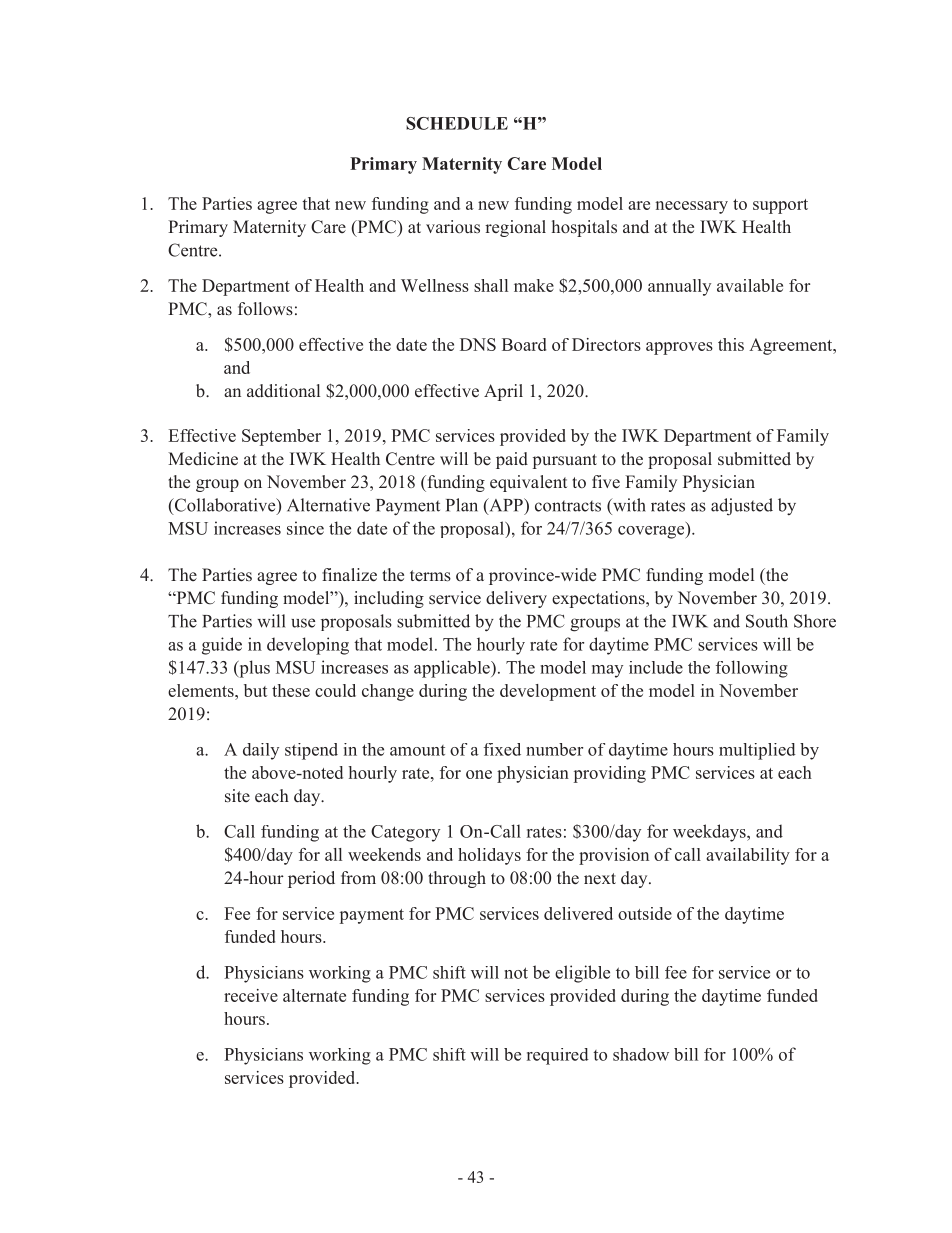 The image size is (952, 1233). What do you see at coordinates (780, 206) in the document?
I see `support` at bounding box center [780, 206].
